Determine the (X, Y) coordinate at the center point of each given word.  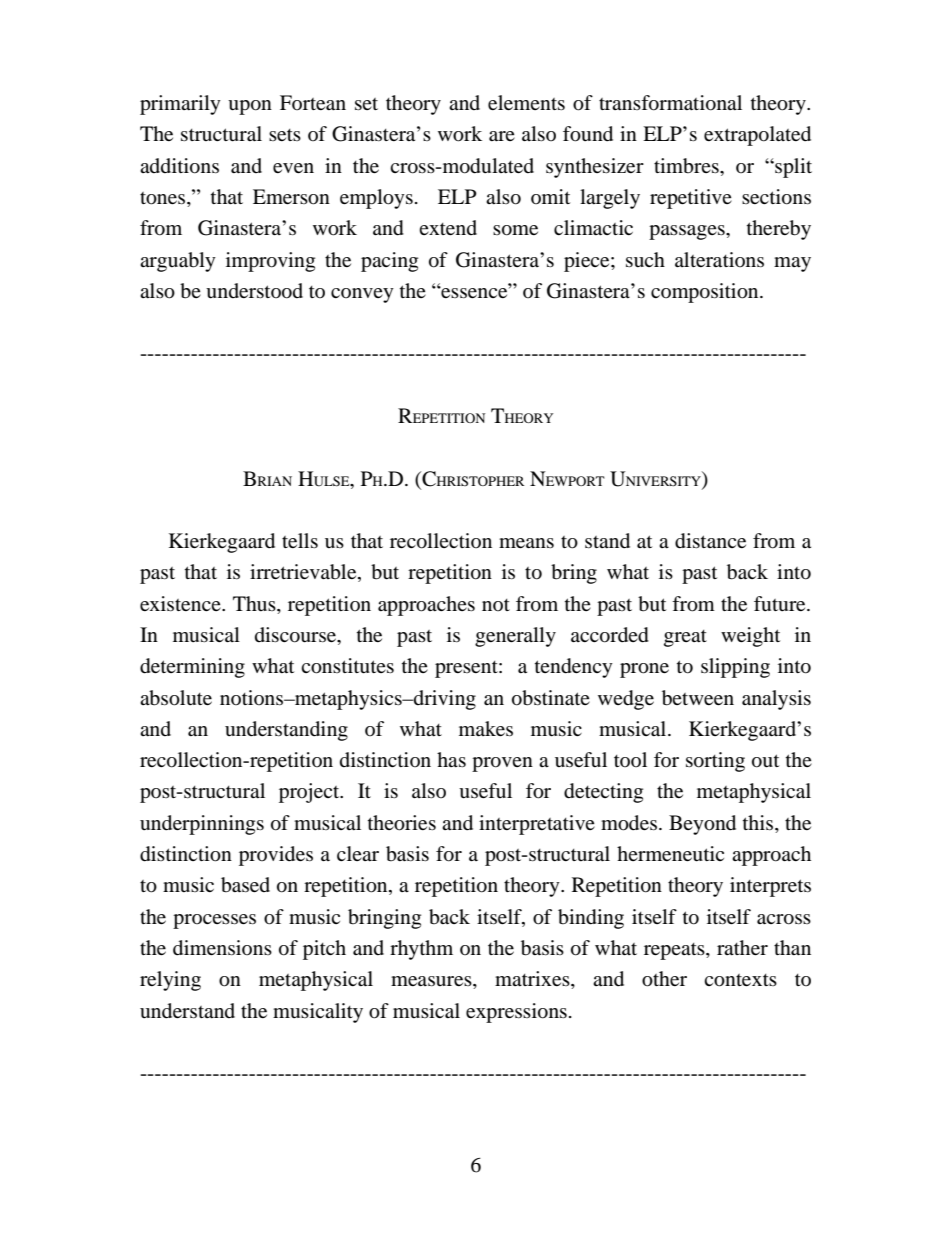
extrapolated (757, 136)
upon (250, 107)
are (502, 136)
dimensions (222, 948)
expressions (516, 1013)
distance (710, 541)
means (526, 543)
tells (300, 540)
